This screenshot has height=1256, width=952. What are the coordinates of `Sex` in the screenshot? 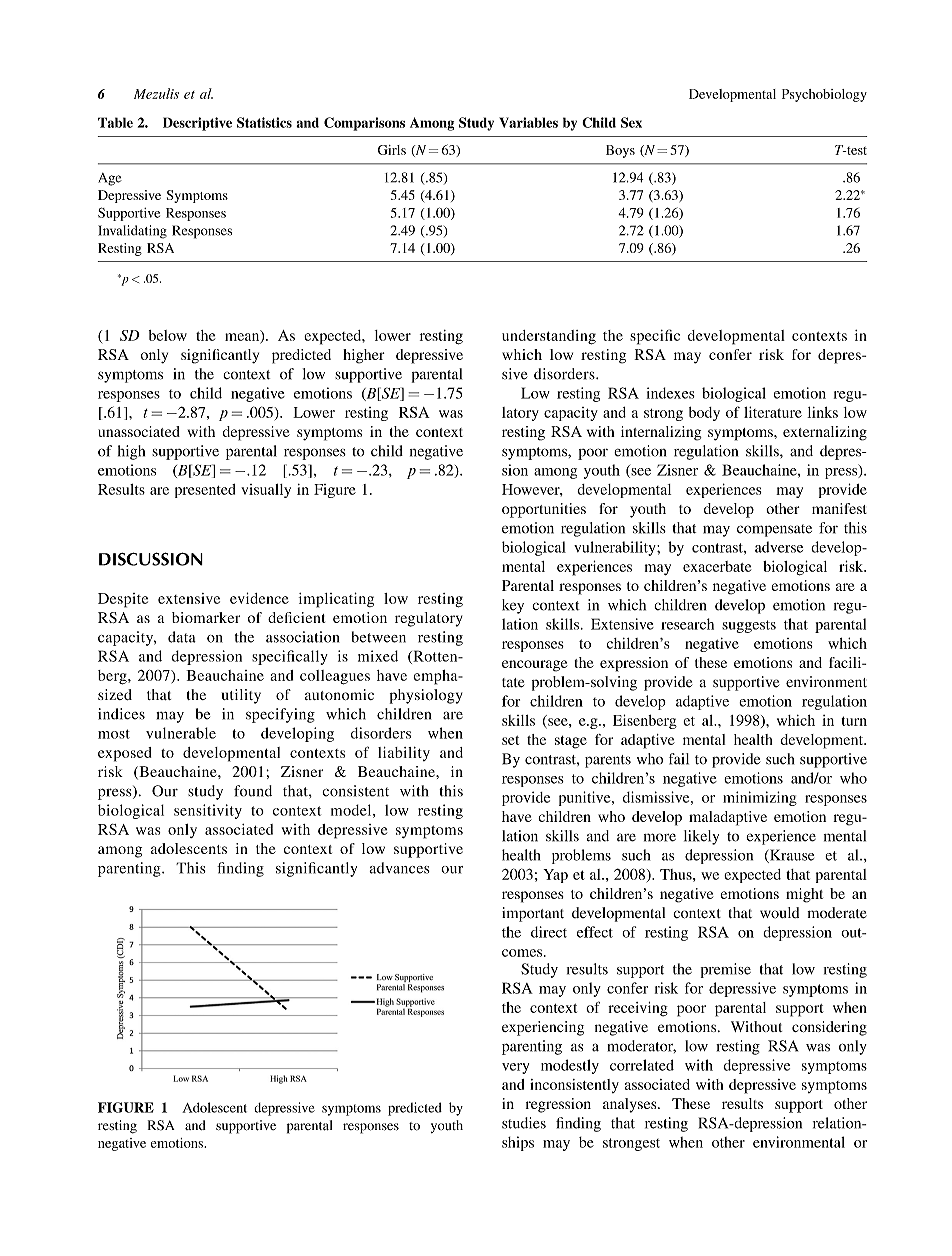 It's located at (631, 122).
